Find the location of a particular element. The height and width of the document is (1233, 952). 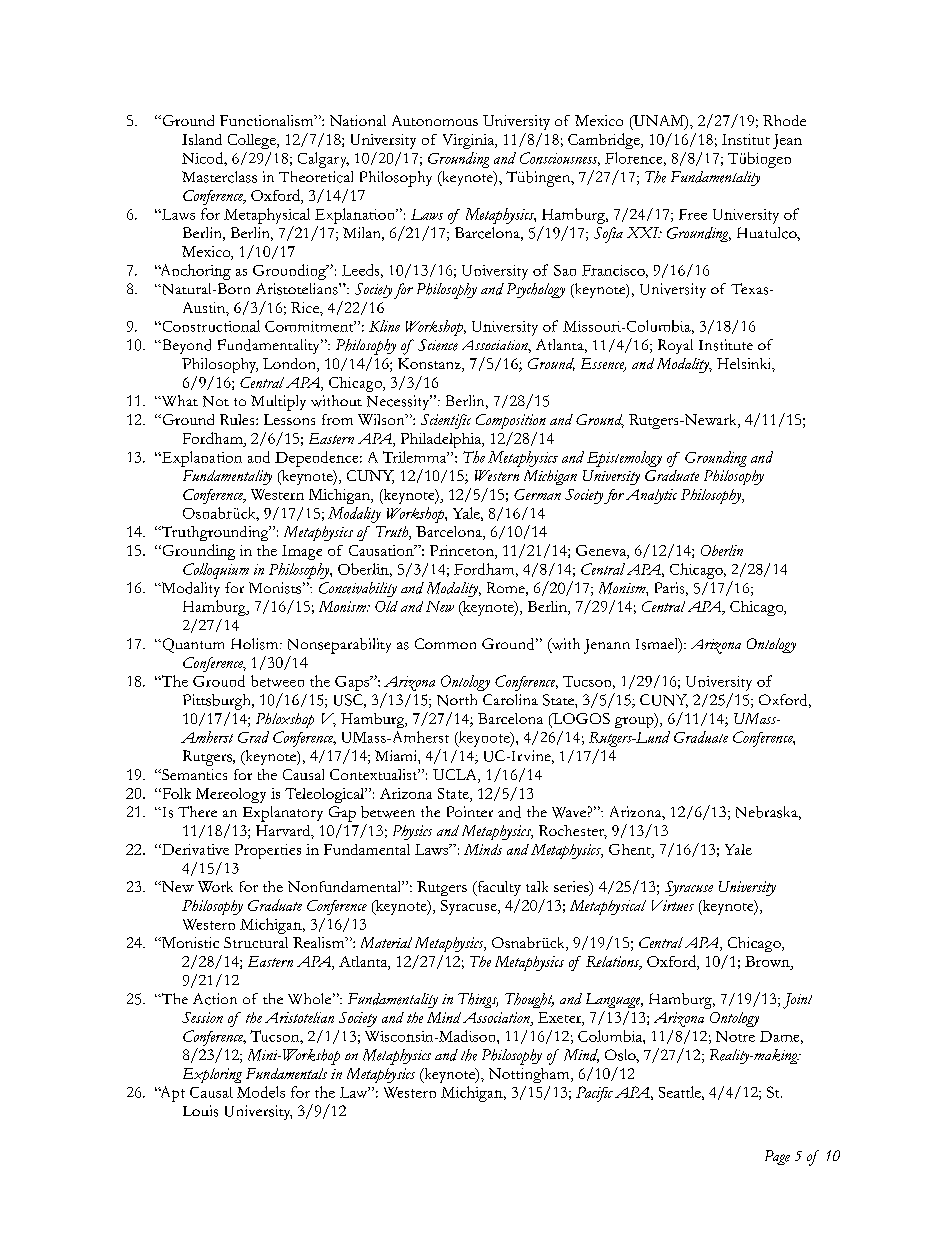

Carolina is located at coordinates (510, 699).
